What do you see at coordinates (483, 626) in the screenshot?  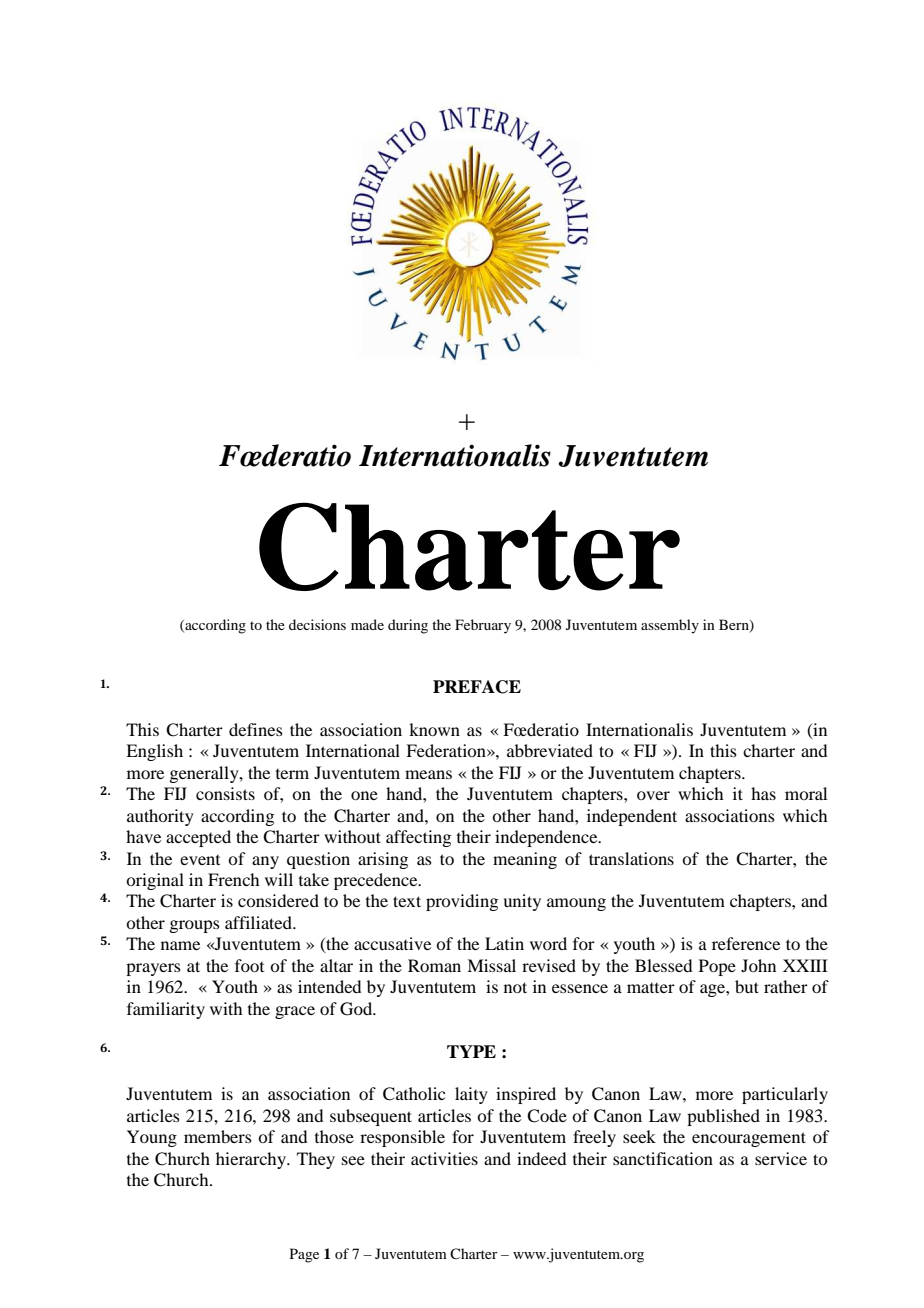 I see `February` at bounding box center [483, 626].
